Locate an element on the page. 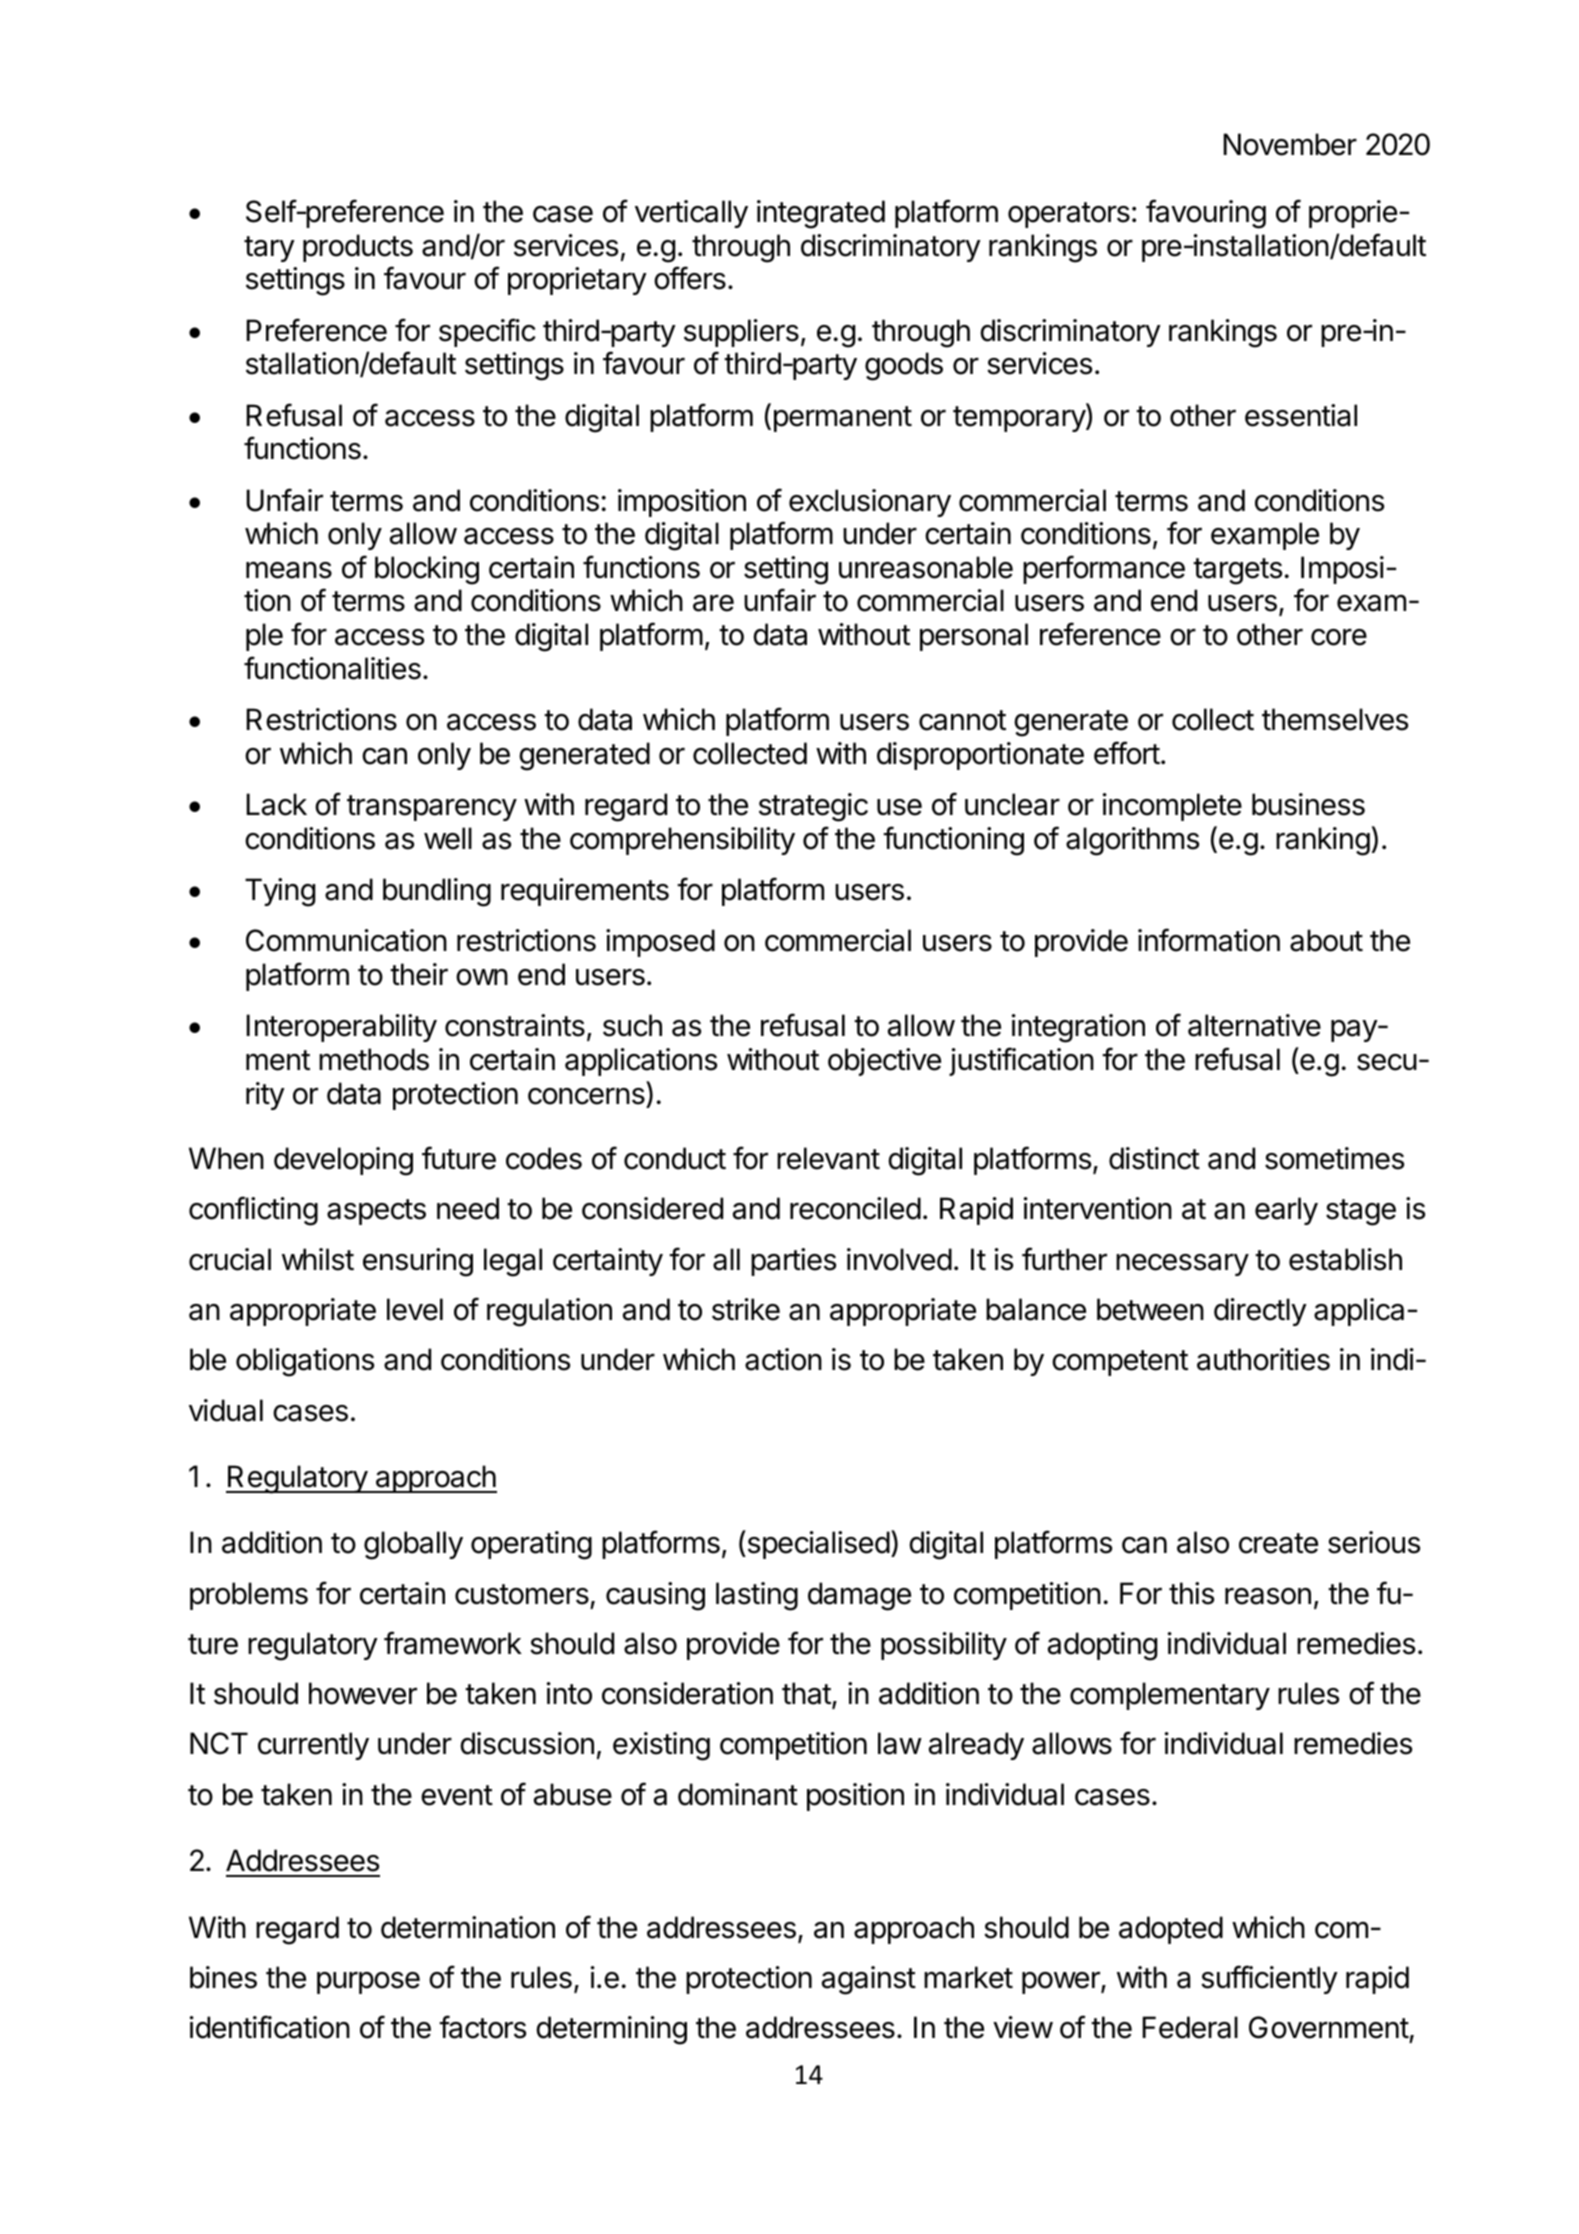  incomplete is located at coordinates (1172, 807).
